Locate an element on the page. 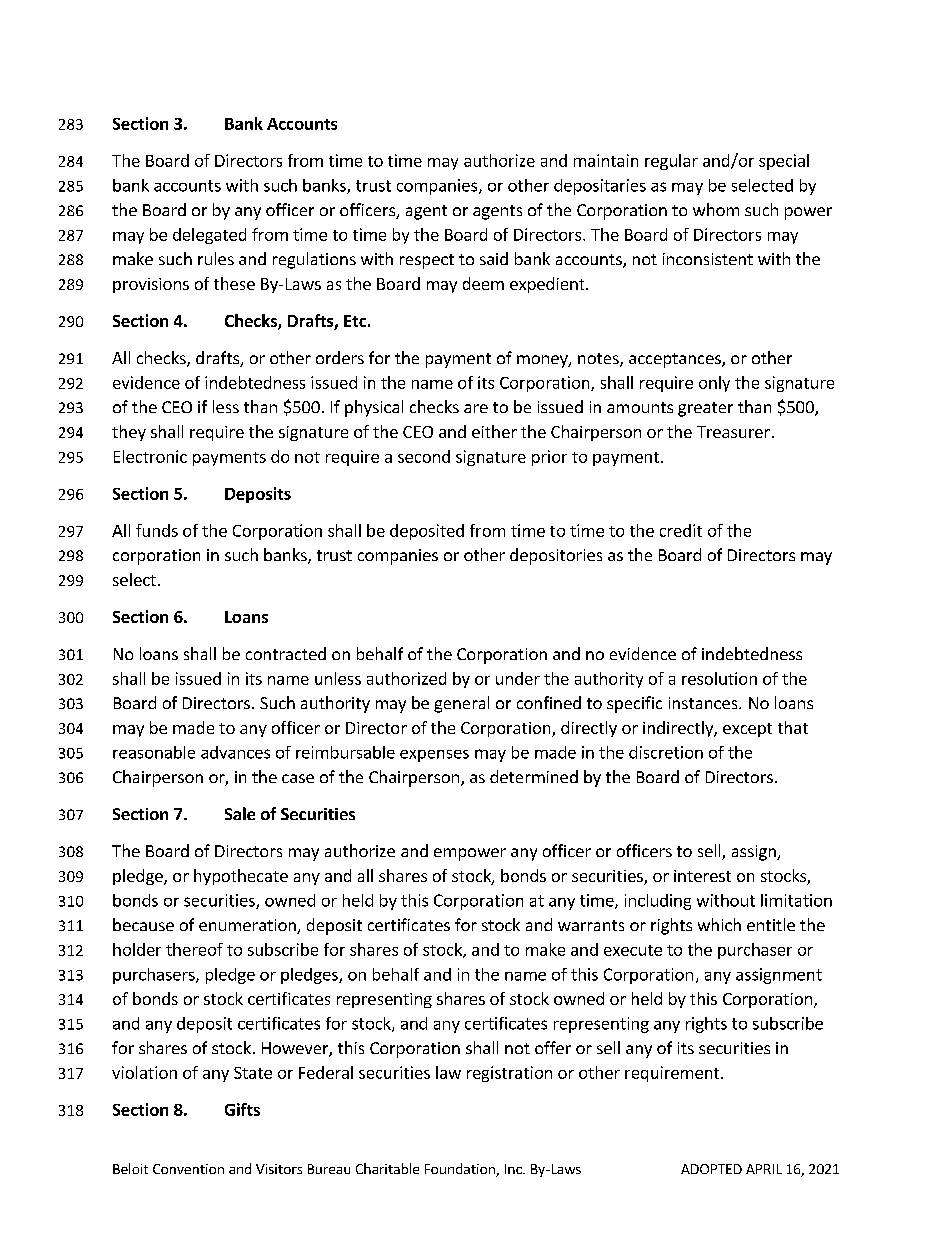 This image has height=1233, width=952. enumeration is located at coordinates (248, 926).
